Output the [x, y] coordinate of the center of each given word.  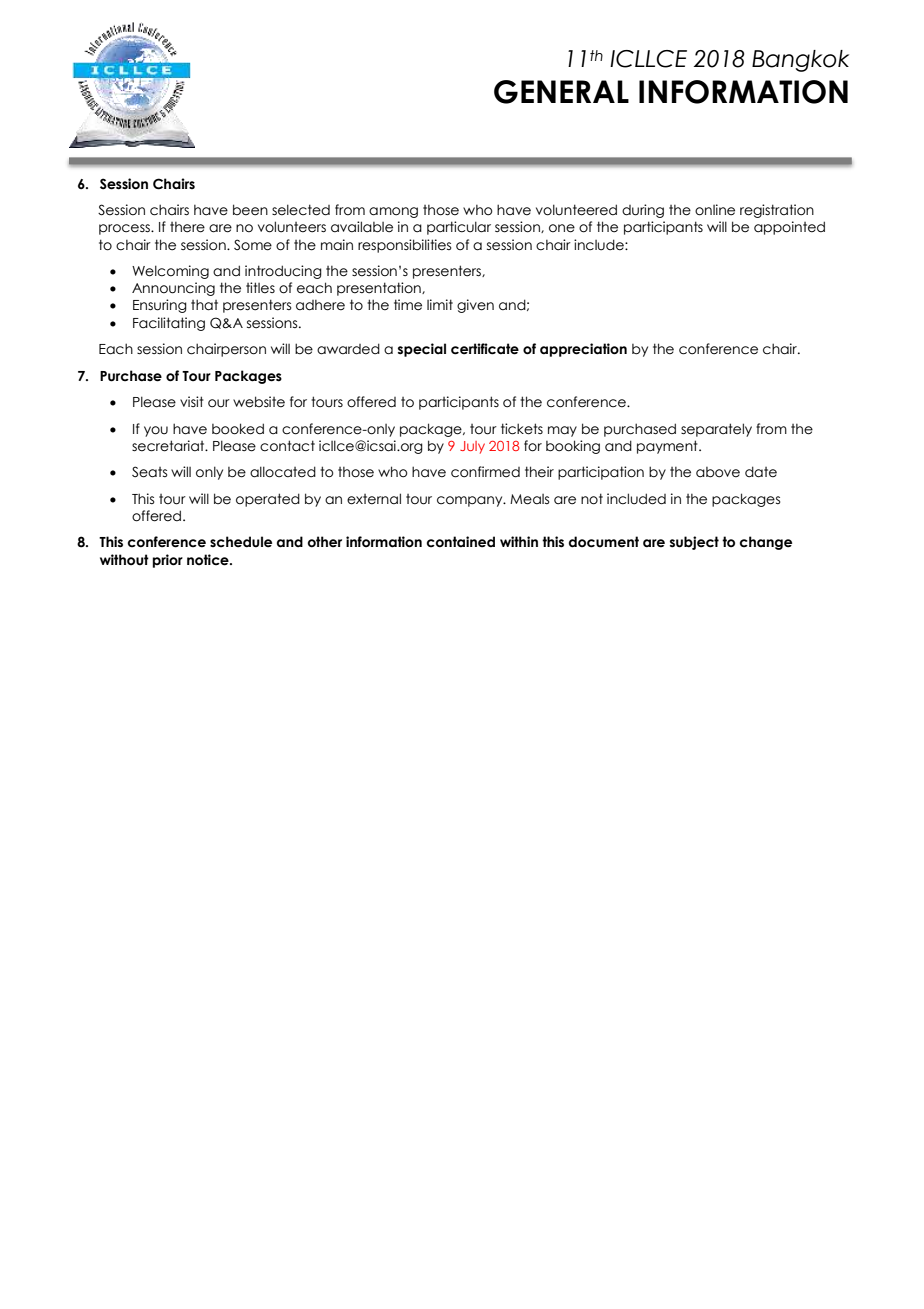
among [393, 212]
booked [238, 429]
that [204, 305]
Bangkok [800, 61]
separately [716, 430]
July [472, 447]
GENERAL [561, 92]
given [475, 306]
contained [461, 542]
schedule [241, 542]
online [715, 210]
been [250, 210]
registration [777, 211]
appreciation [583, 350]
